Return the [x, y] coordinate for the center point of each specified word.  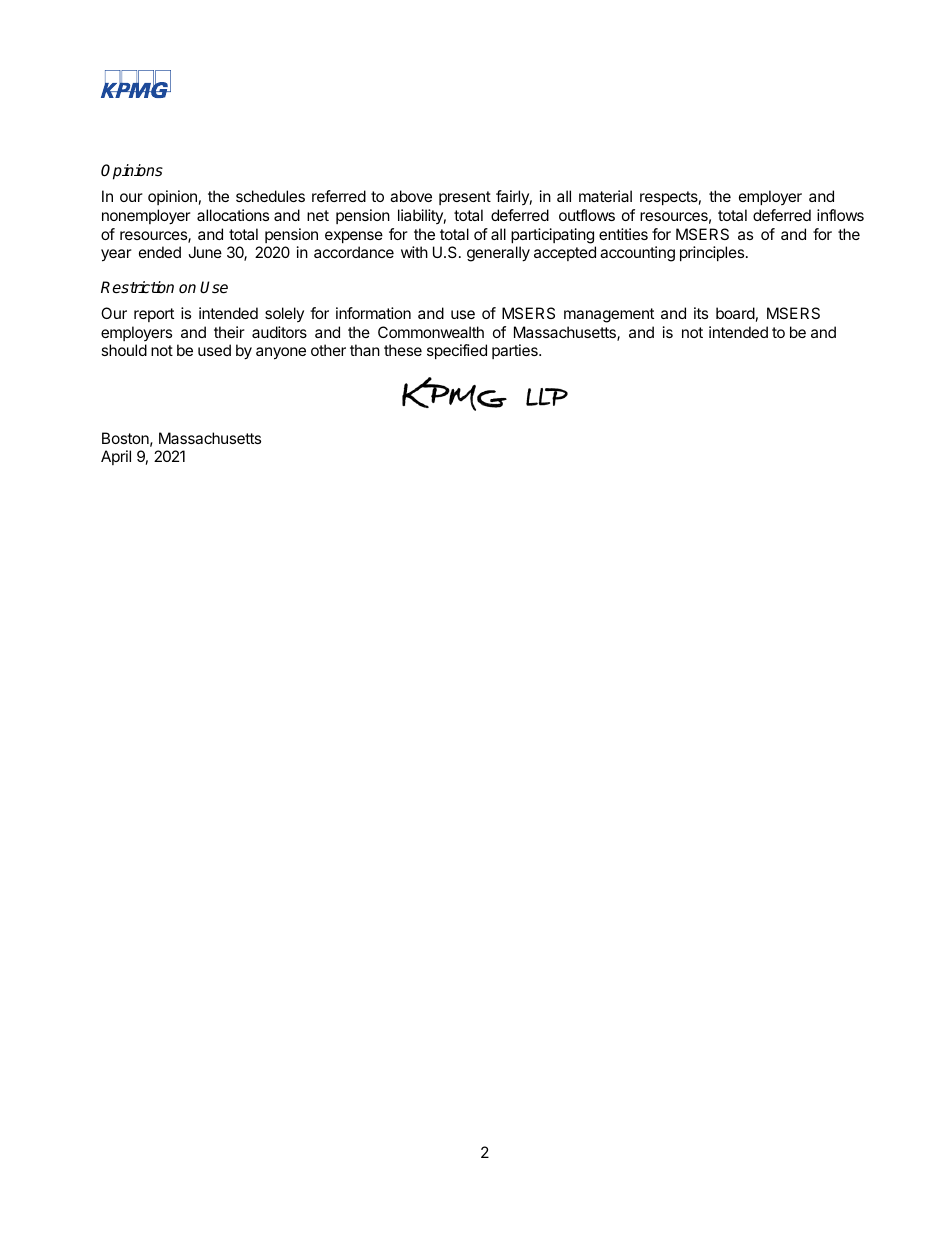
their [229, 332]
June [205, 252]
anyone [281, 353]
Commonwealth [431, 332]
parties [516, 351]
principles [712, 253]
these [403, 350]
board [735, 313]
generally [498, 254]
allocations [233, 215]
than [365, 350]
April [116, 457]
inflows [840, 215]
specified [457, 351]
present [465, 198]
